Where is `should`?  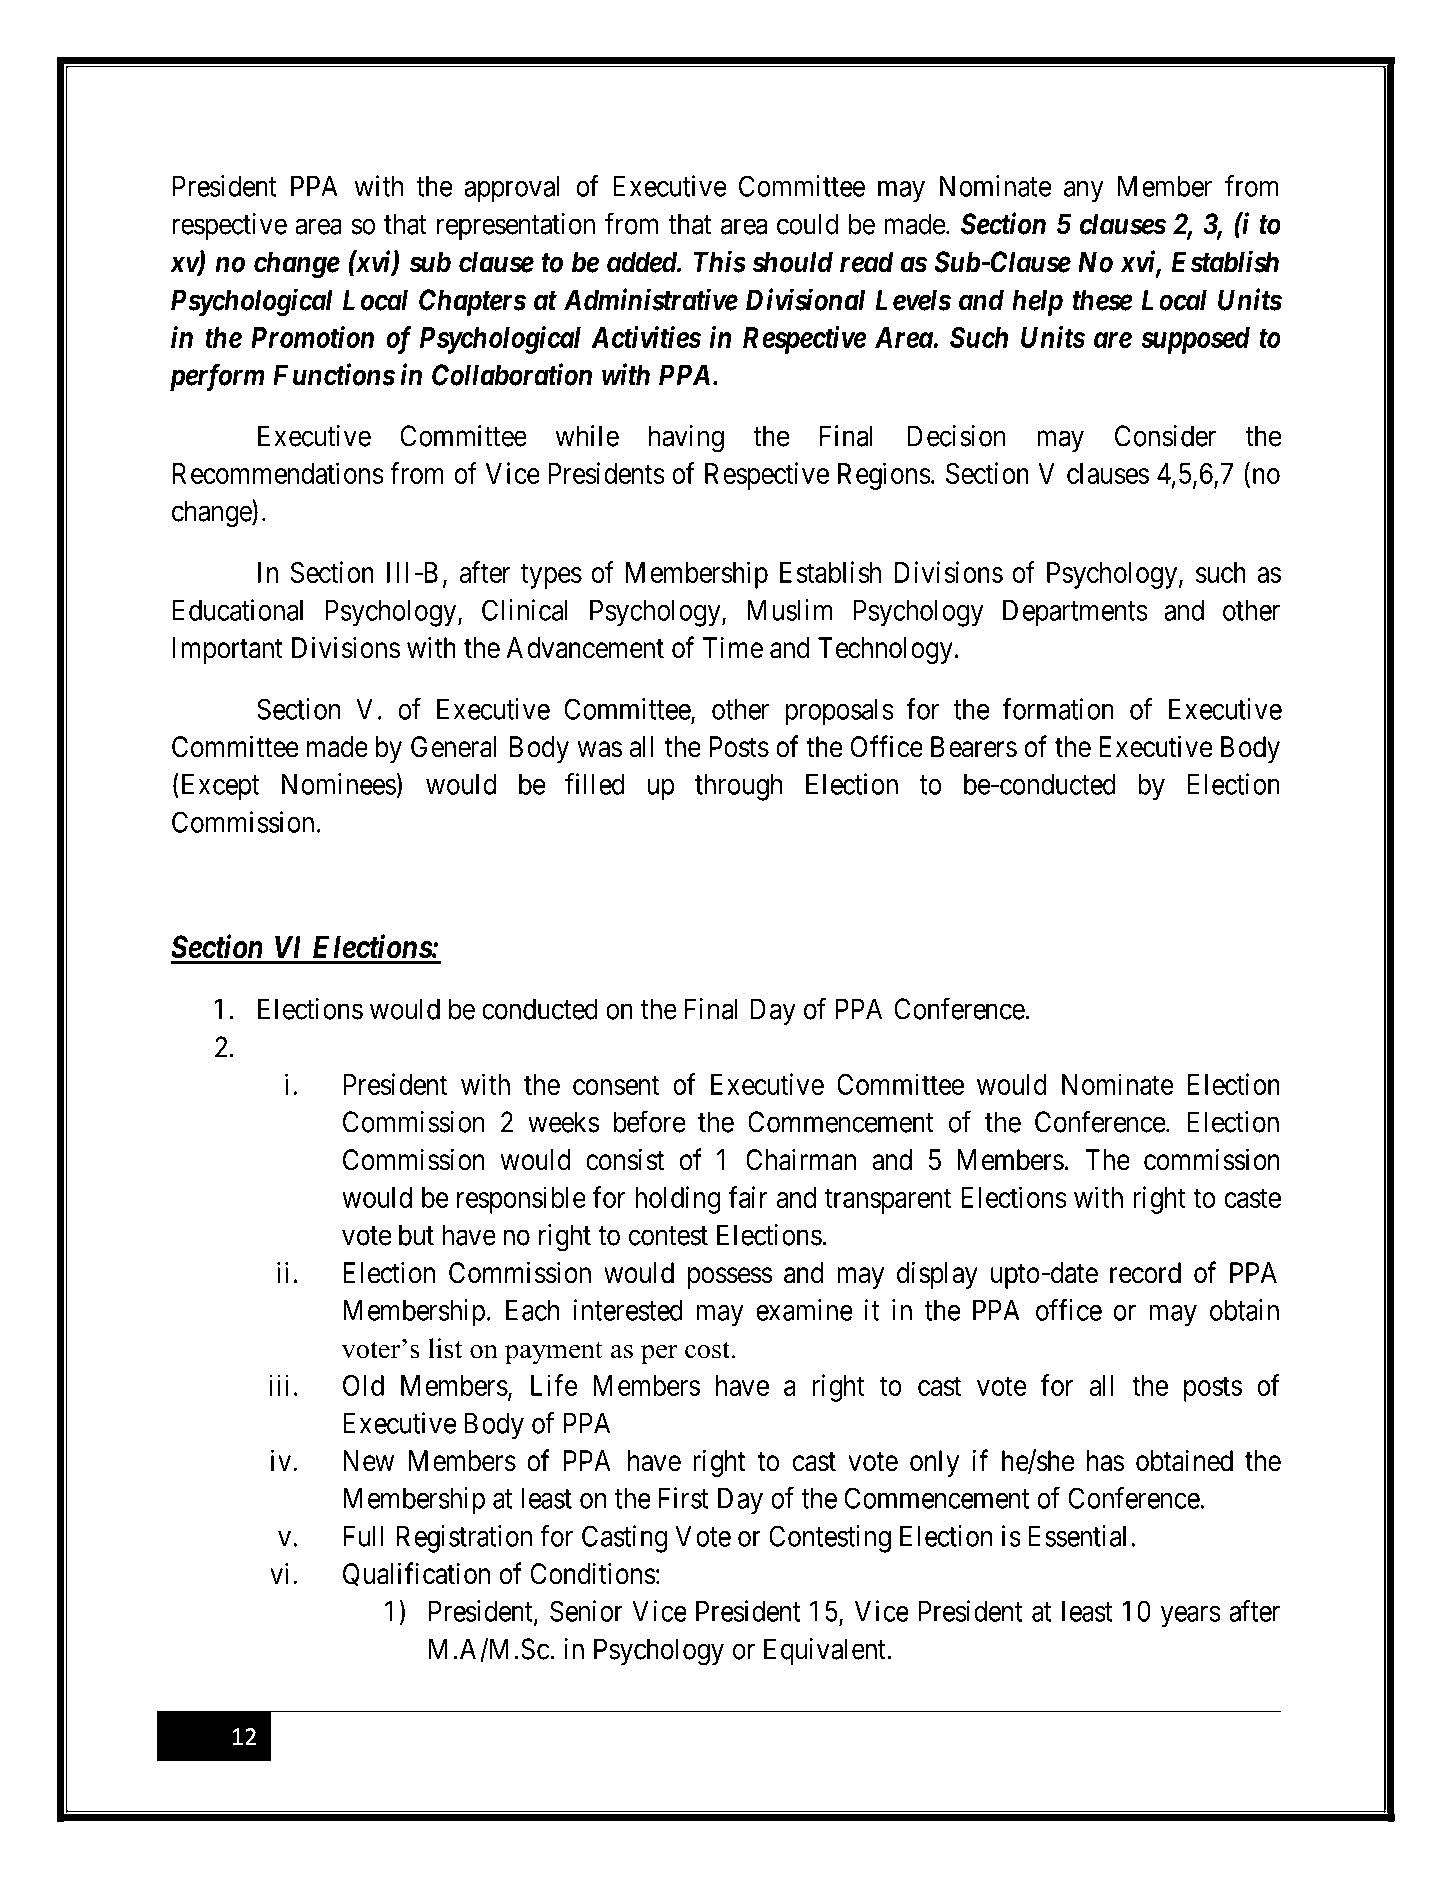 should is located at coordinates (792, 262).
